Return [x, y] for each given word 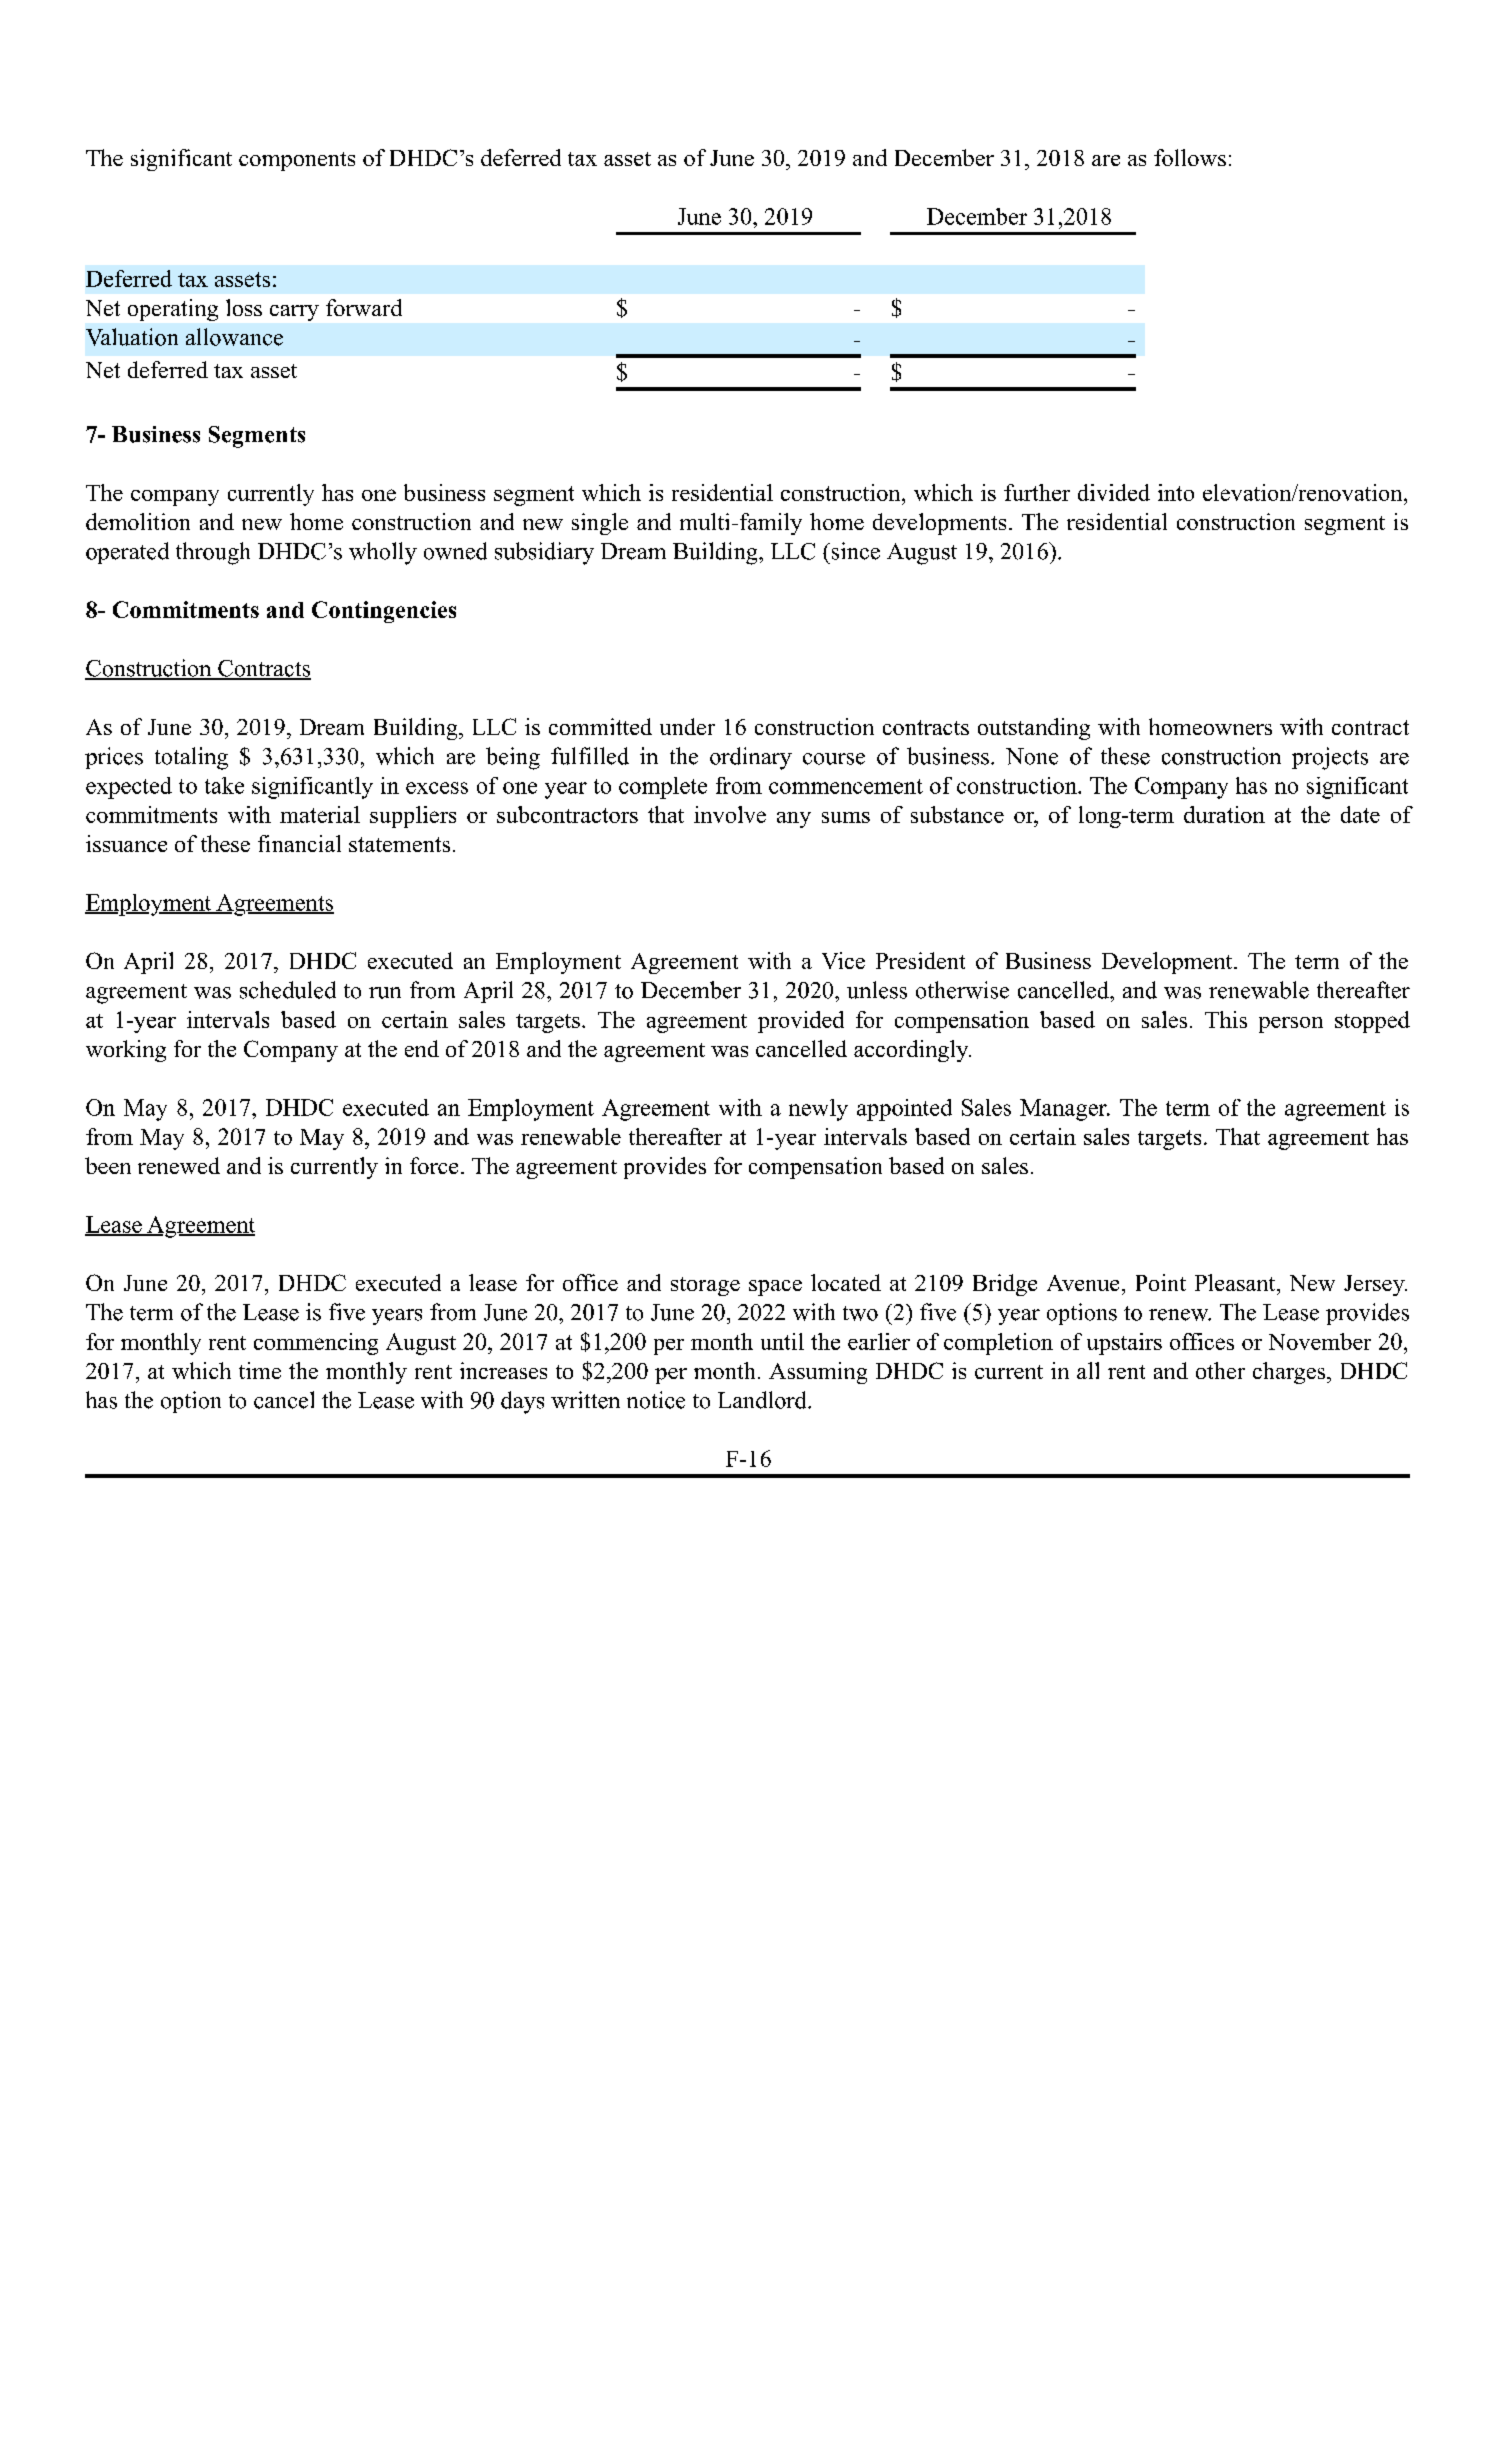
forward [364, 307]
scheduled [288, 990]
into [1176, 492]
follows [1190, 157]
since [854, 551]
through [213, 553]
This [1226, 1019]
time [260, 1370]
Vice [843, 960]
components [297, 161]
